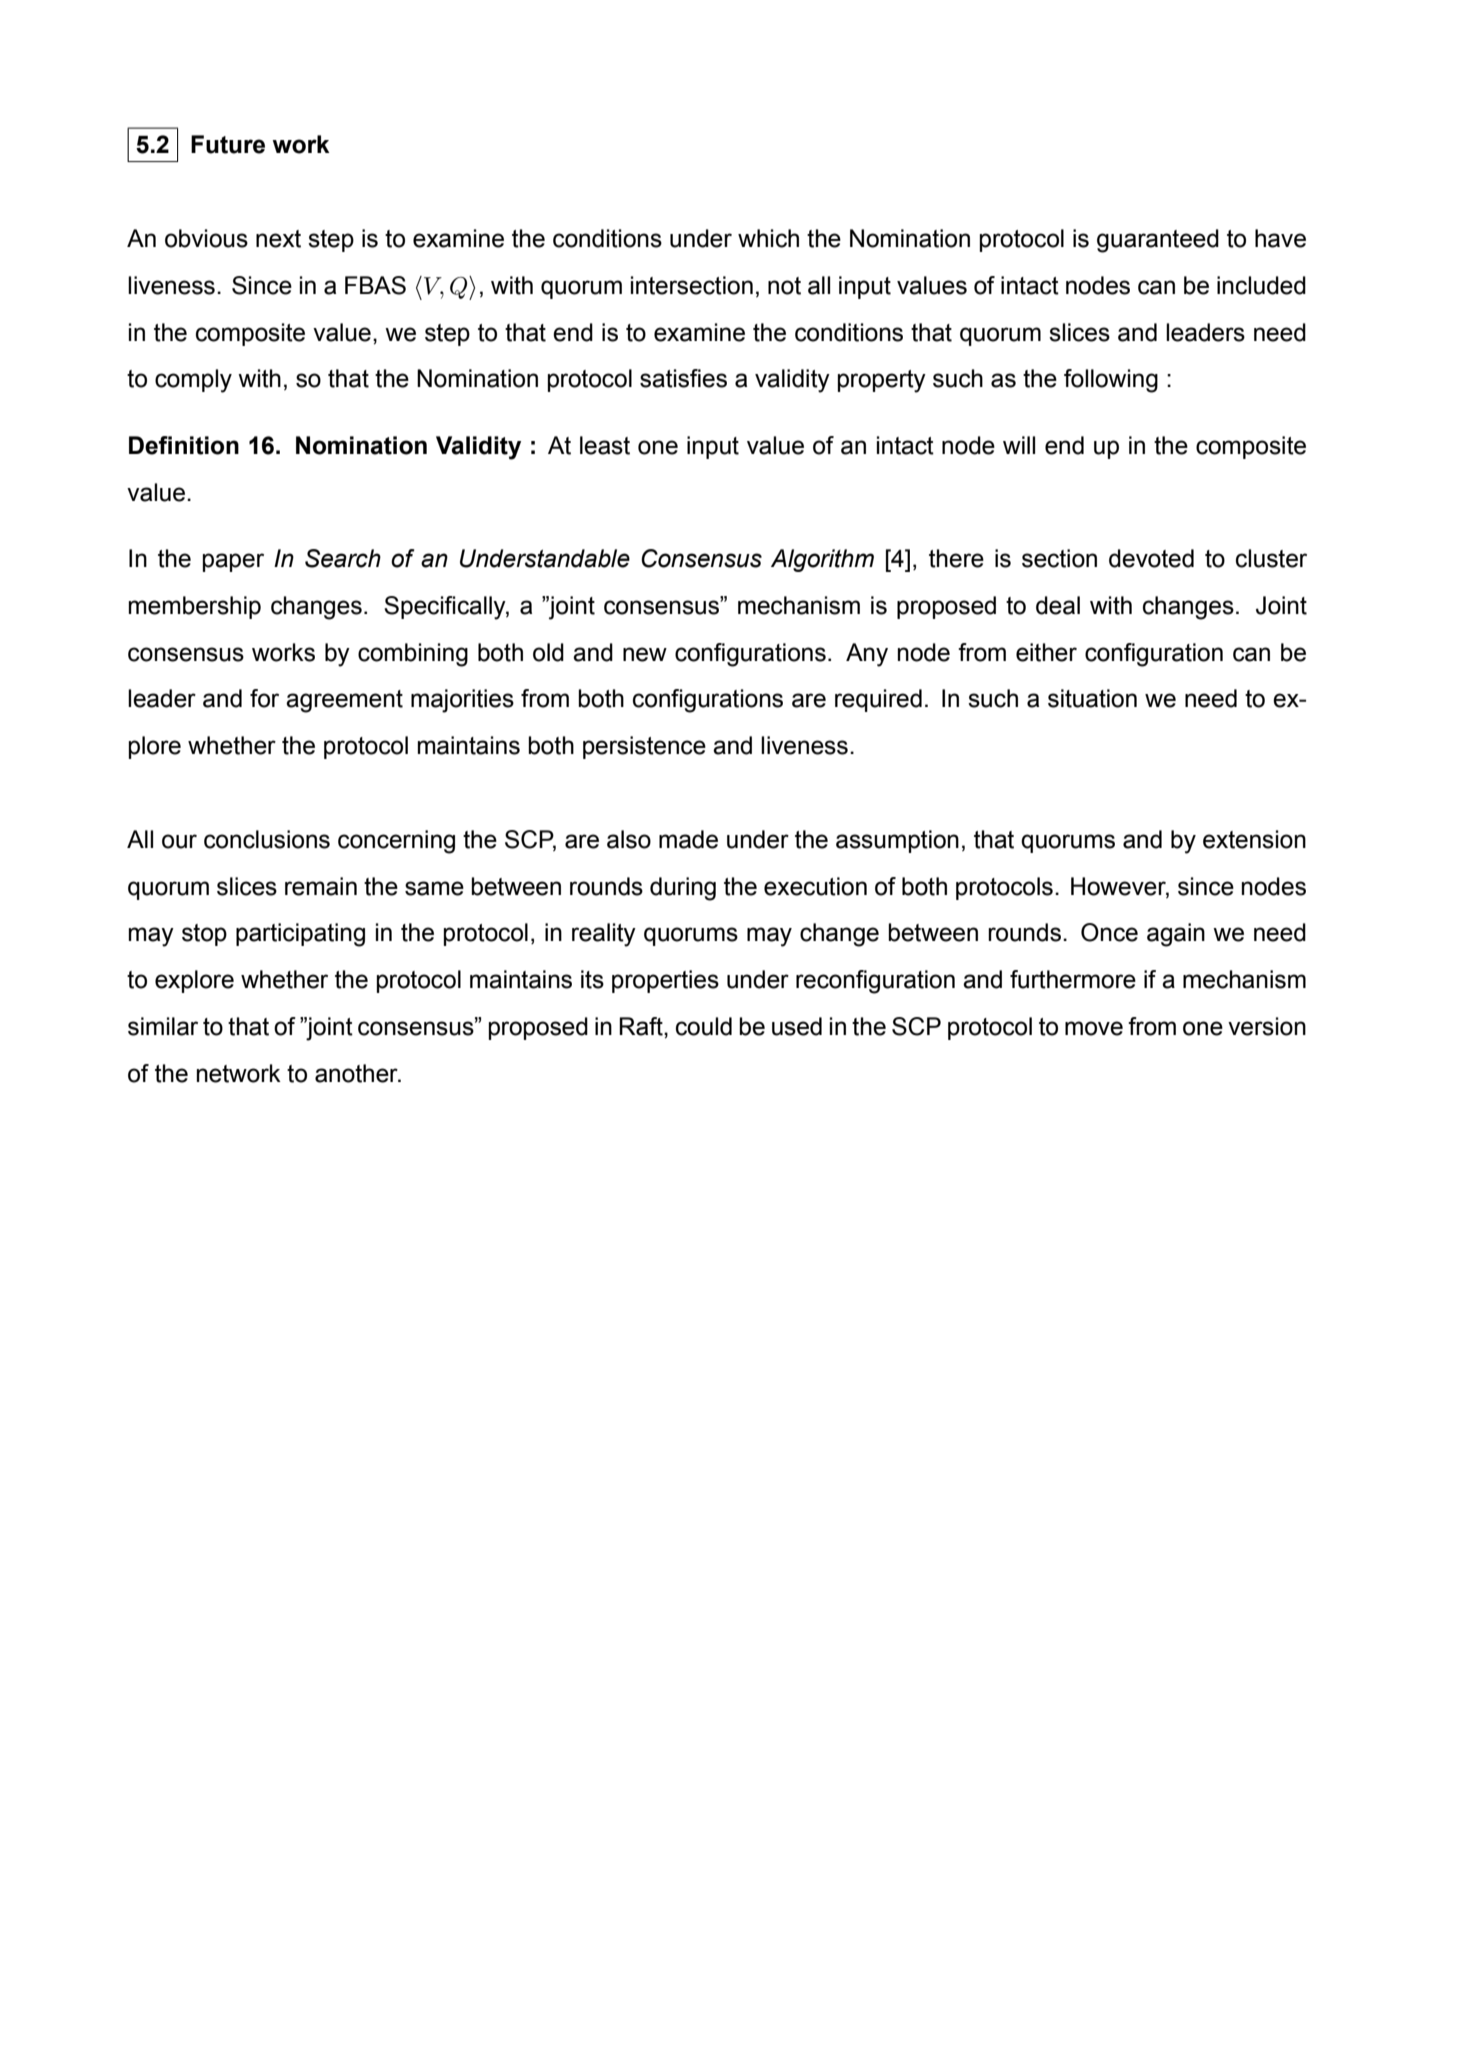 The height and width of the page is (2060, 1457). I want to click on new, so click(645, 654).
